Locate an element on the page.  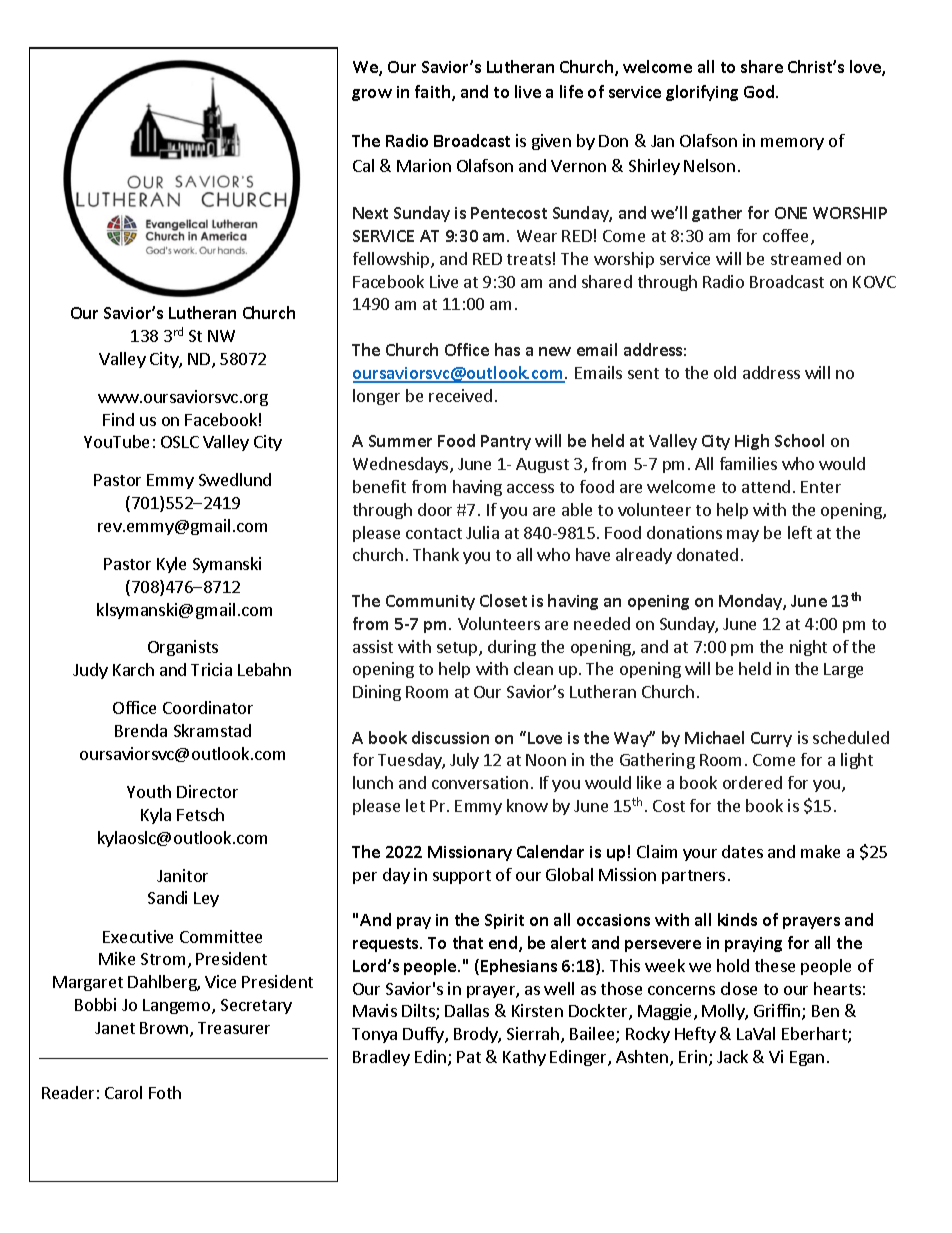
Kyle is located at coordinates (171, 565).
